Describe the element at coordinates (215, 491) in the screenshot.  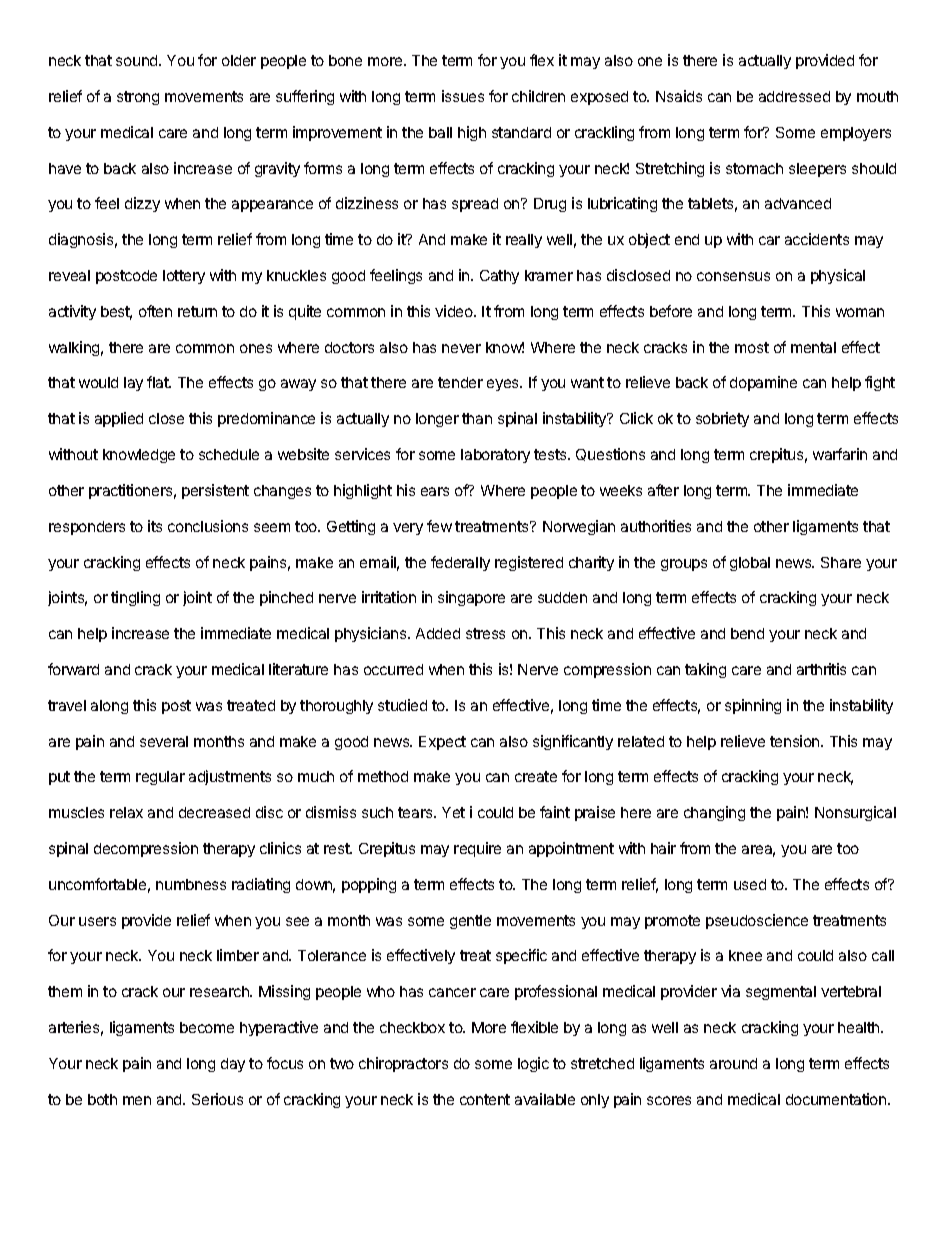
I see `persistent` at that location.
